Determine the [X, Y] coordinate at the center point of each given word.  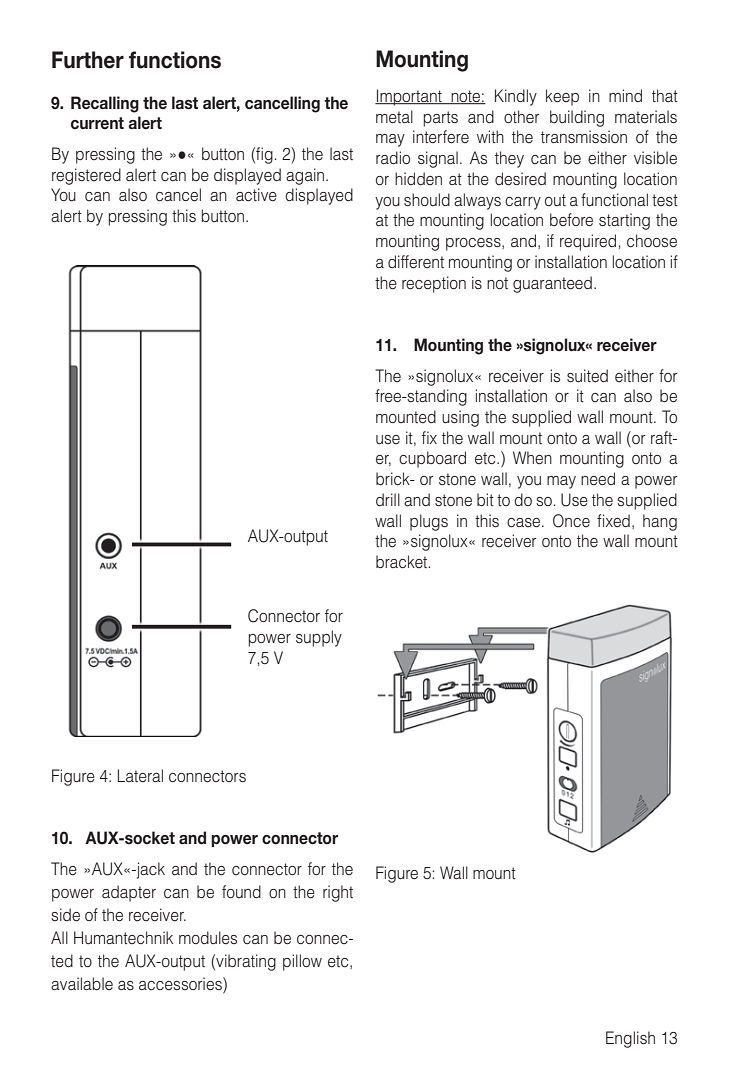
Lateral [140, 776]
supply [319, 638]
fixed [613, 521]
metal [394, 117]
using [460, 418]
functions [175, 60]
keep [562, 97]
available [82, 983]
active [256, 195]
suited [587, 376]
